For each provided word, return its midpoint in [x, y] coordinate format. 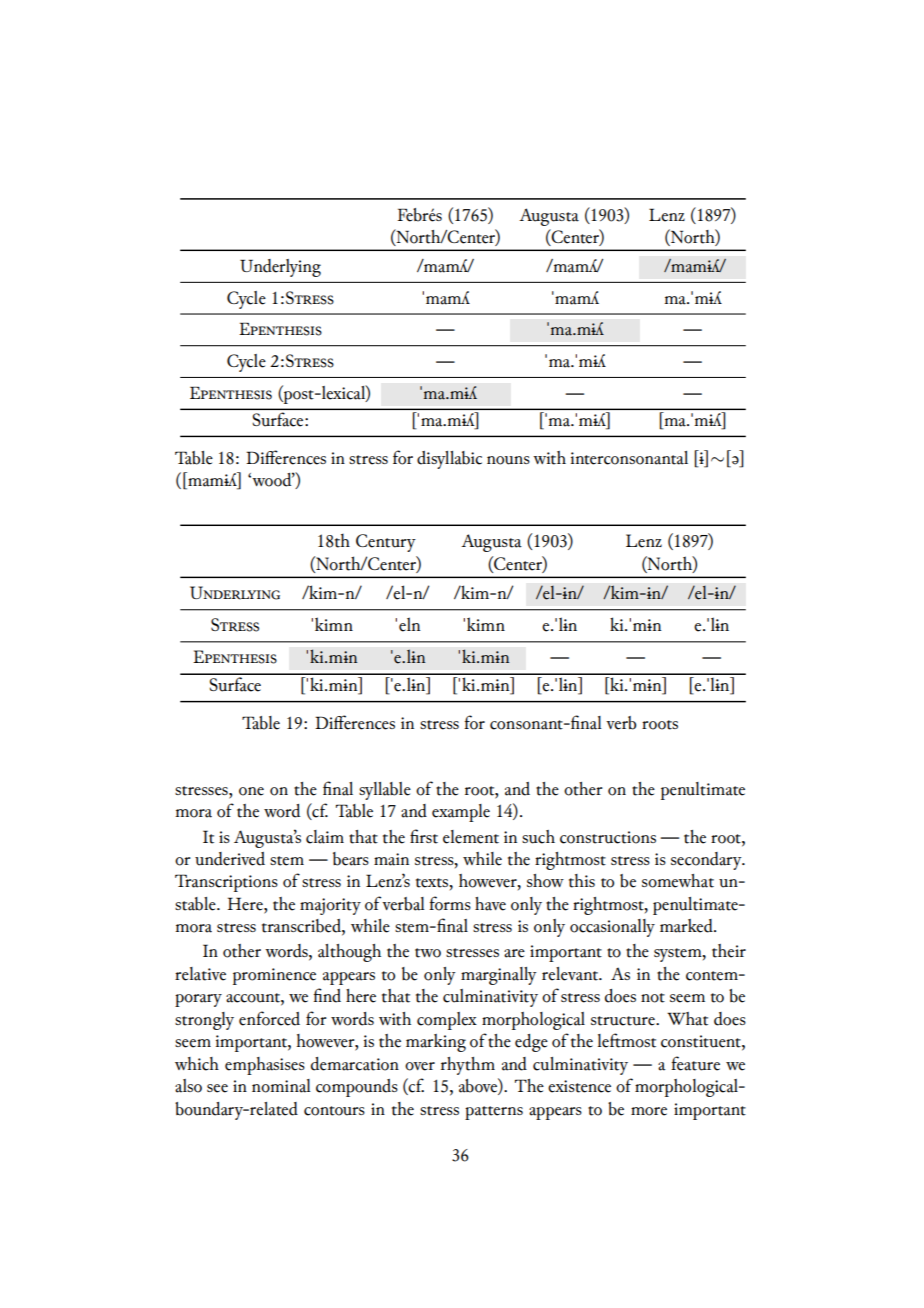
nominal [281, 1086]
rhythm [468, 1066]
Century [386, 543]
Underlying [280, 268]
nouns [508, 460]
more [649, 1111]
